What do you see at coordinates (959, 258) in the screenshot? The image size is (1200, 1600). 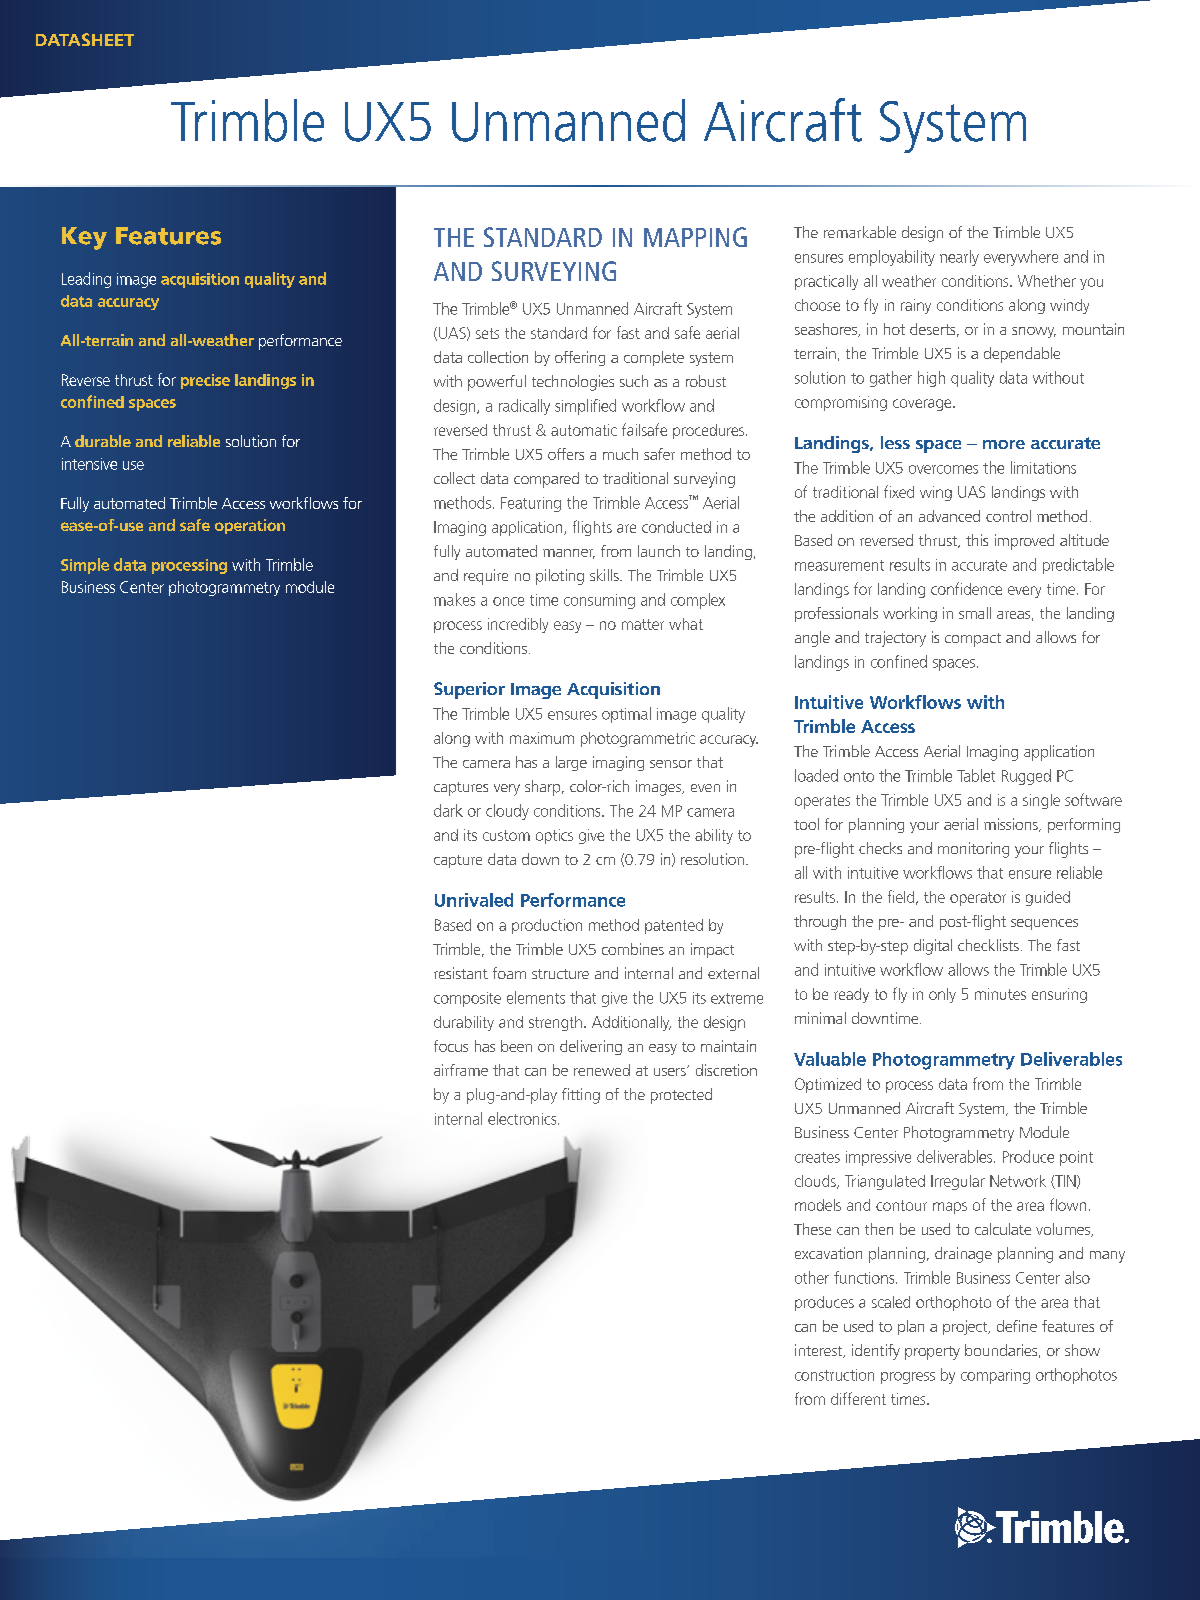 I see `nearly` at bounding box center [959, 258].
